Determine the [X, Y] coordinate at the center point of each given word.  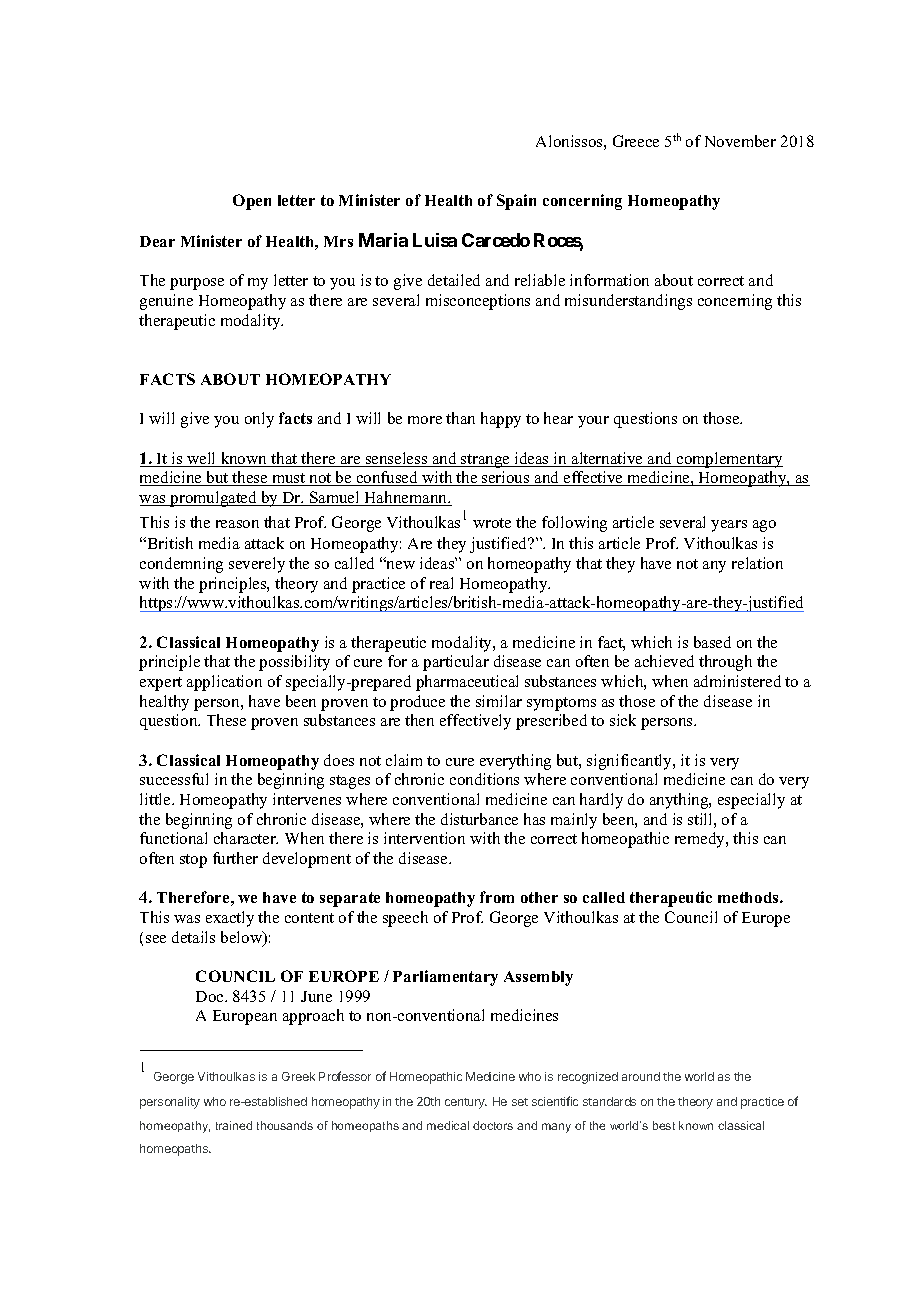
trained [234, 1125]
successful [174, 779]
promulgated [214, 499]
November [740, 141]
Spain [516, 202]
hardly [601, 801]
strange [485, 461]
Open [252, 202]
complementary [729, 460]
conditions [484, 779]
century [466, 1103]
